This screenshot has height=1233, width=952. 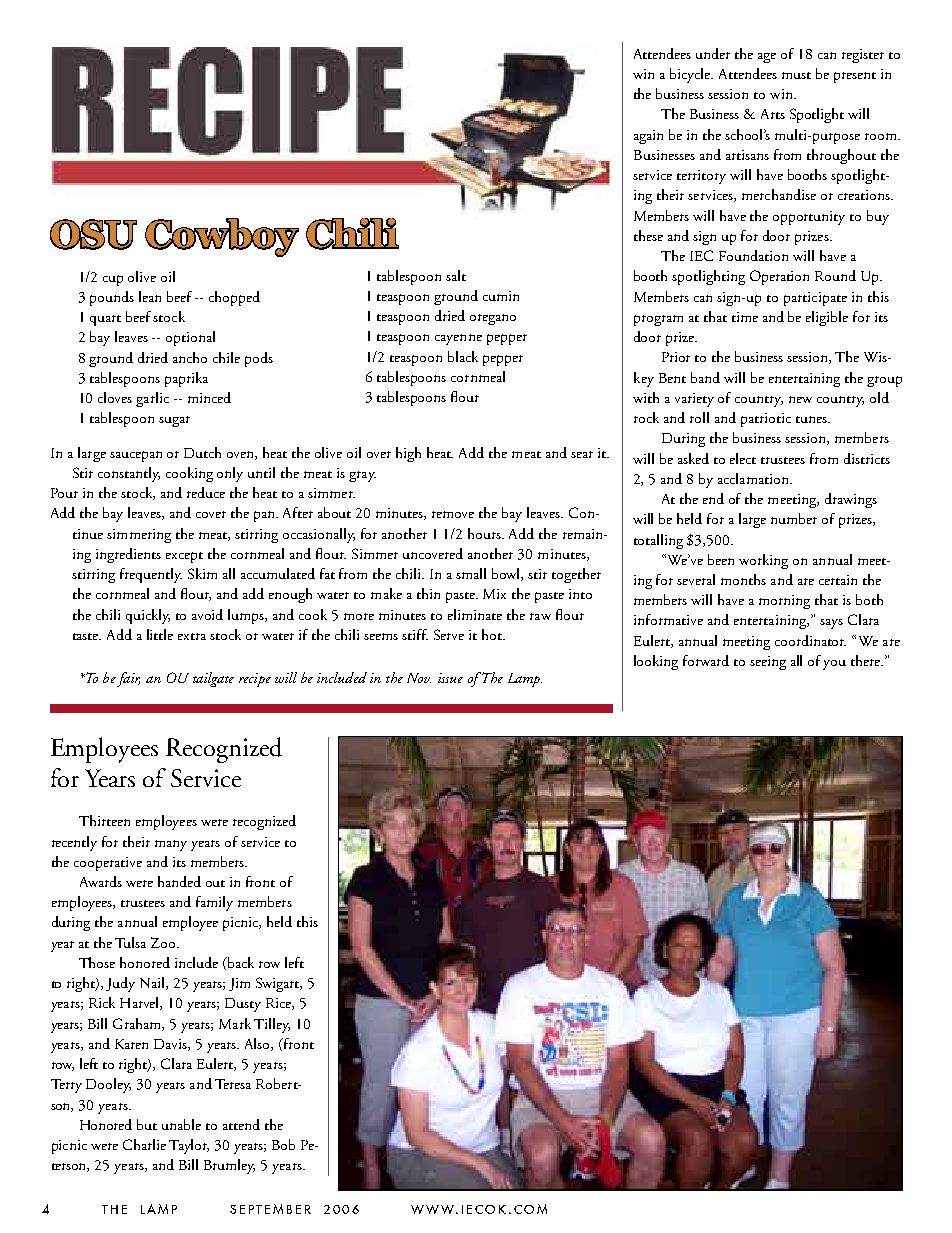 What do you see at coordinates (796, 75) in the screenshot?
I see `must` at bounding box center [796, 75].
